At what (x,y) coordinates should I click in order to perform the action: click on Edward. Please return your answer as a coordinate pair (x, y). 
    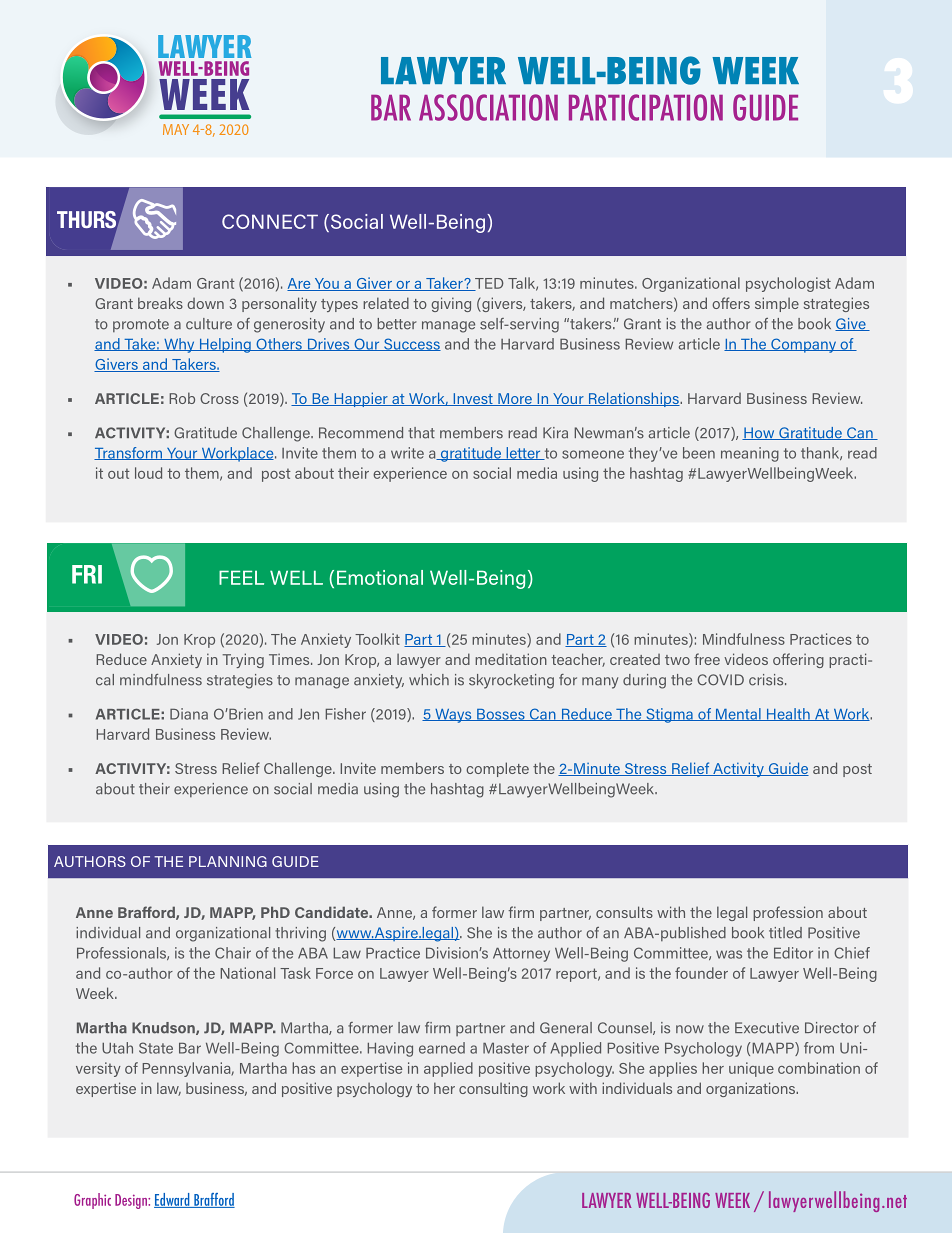
    Looking at the image, I should click on (173, 1200).
